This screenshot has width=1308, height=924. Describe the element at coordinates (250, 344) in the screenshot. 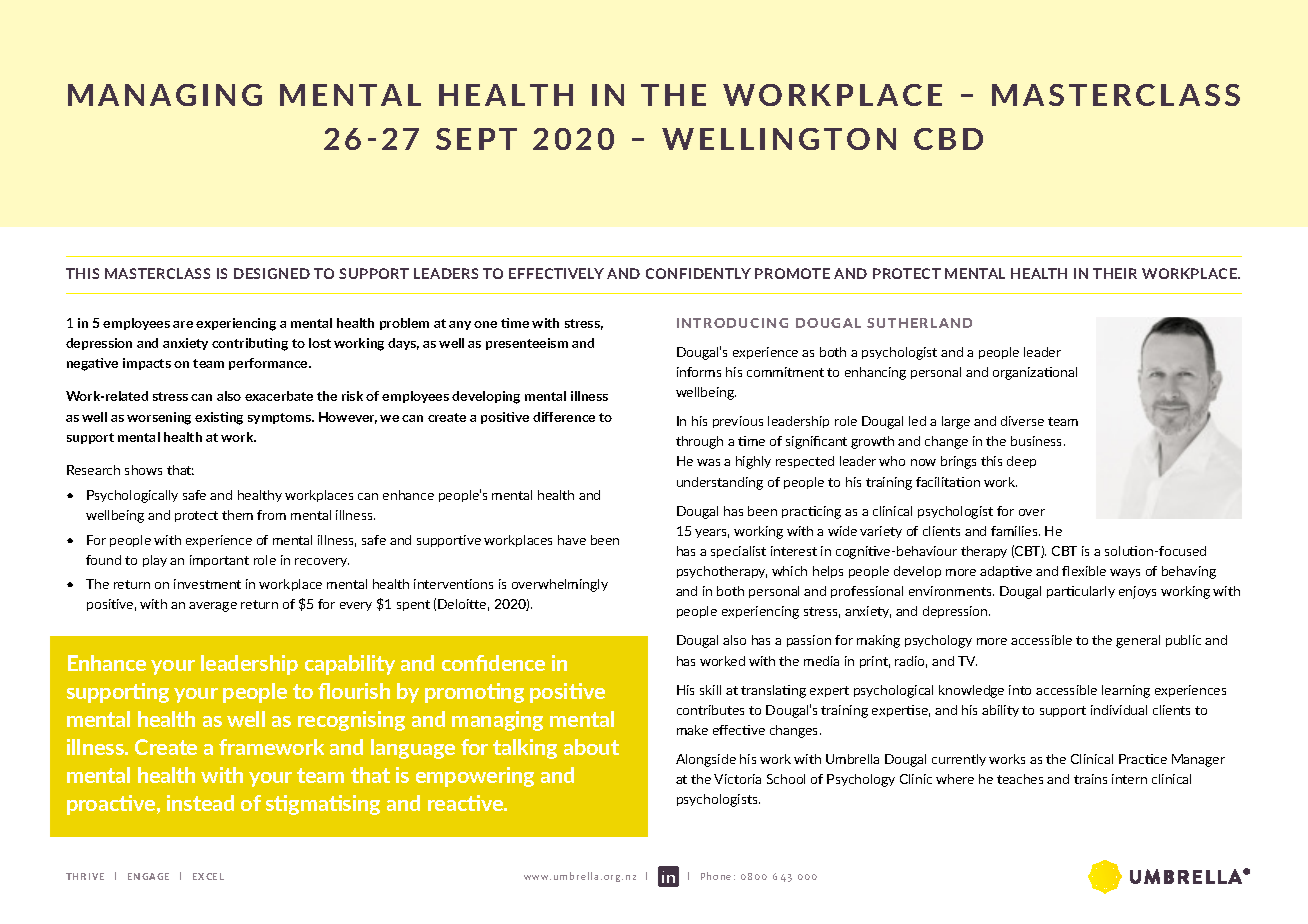

I see `contributing` at that location.
